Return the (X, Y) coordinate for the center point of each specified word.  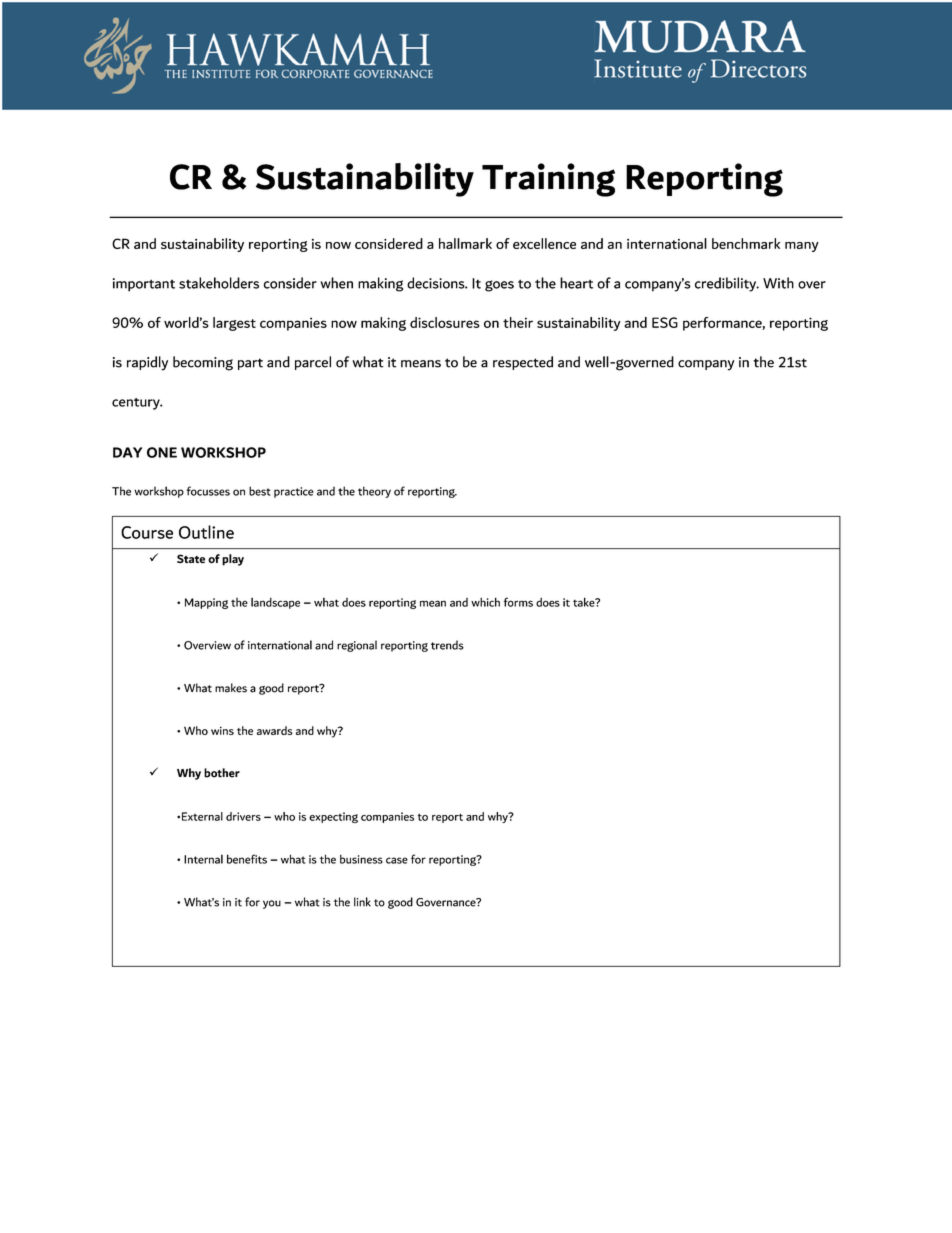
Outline (206, 532)
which (485, 602)
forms (518, 602)
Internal (203, 859)
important (144, 285)
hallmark (465, 243)
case (397, 860)
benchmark (746, 243)
